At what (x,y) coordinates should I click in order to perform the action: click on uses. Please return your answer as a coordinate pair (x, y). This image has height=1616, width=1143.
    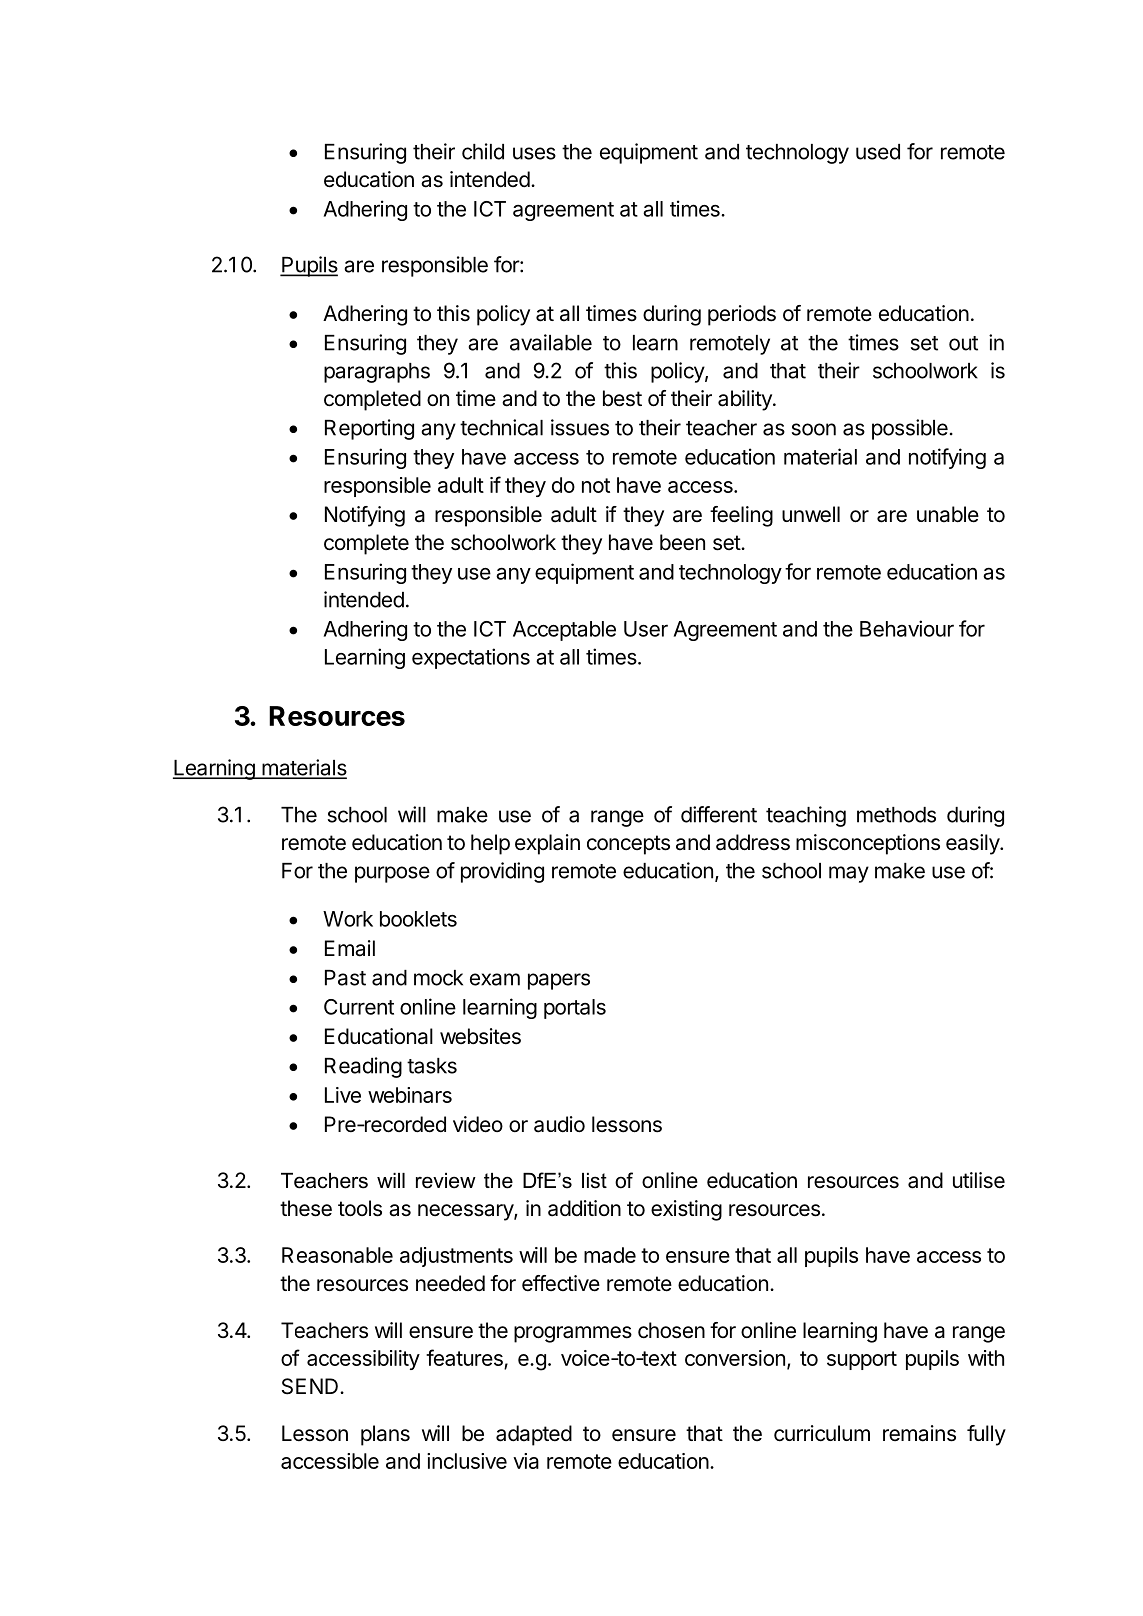
    Looking at the image, I should click on (534, 153).
